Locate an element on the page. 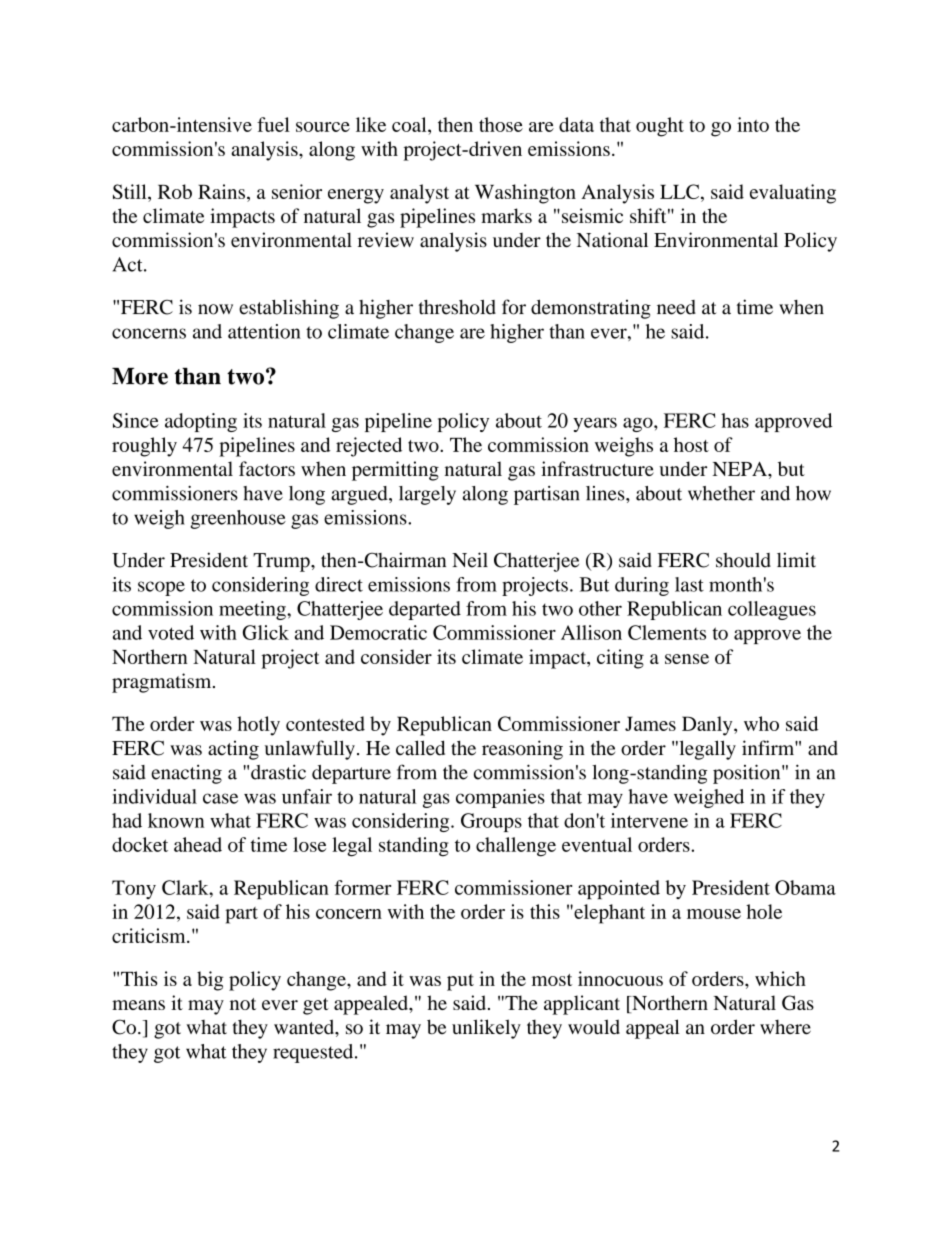  called is located at coordinates (420, 748).
